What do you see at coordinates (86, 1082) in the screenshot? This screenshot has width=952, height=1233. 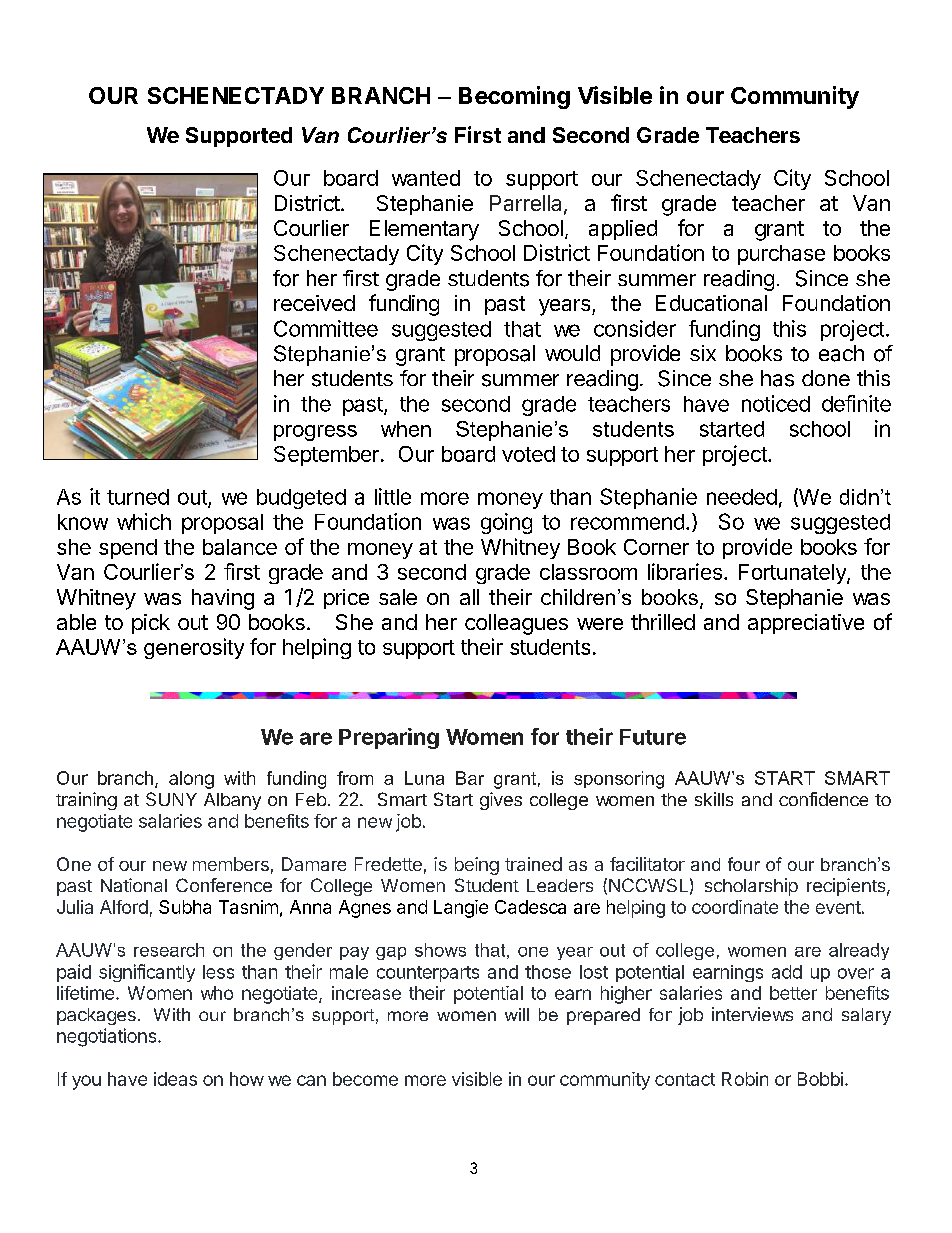 I see `you` at bounding box center [86, 1082].
